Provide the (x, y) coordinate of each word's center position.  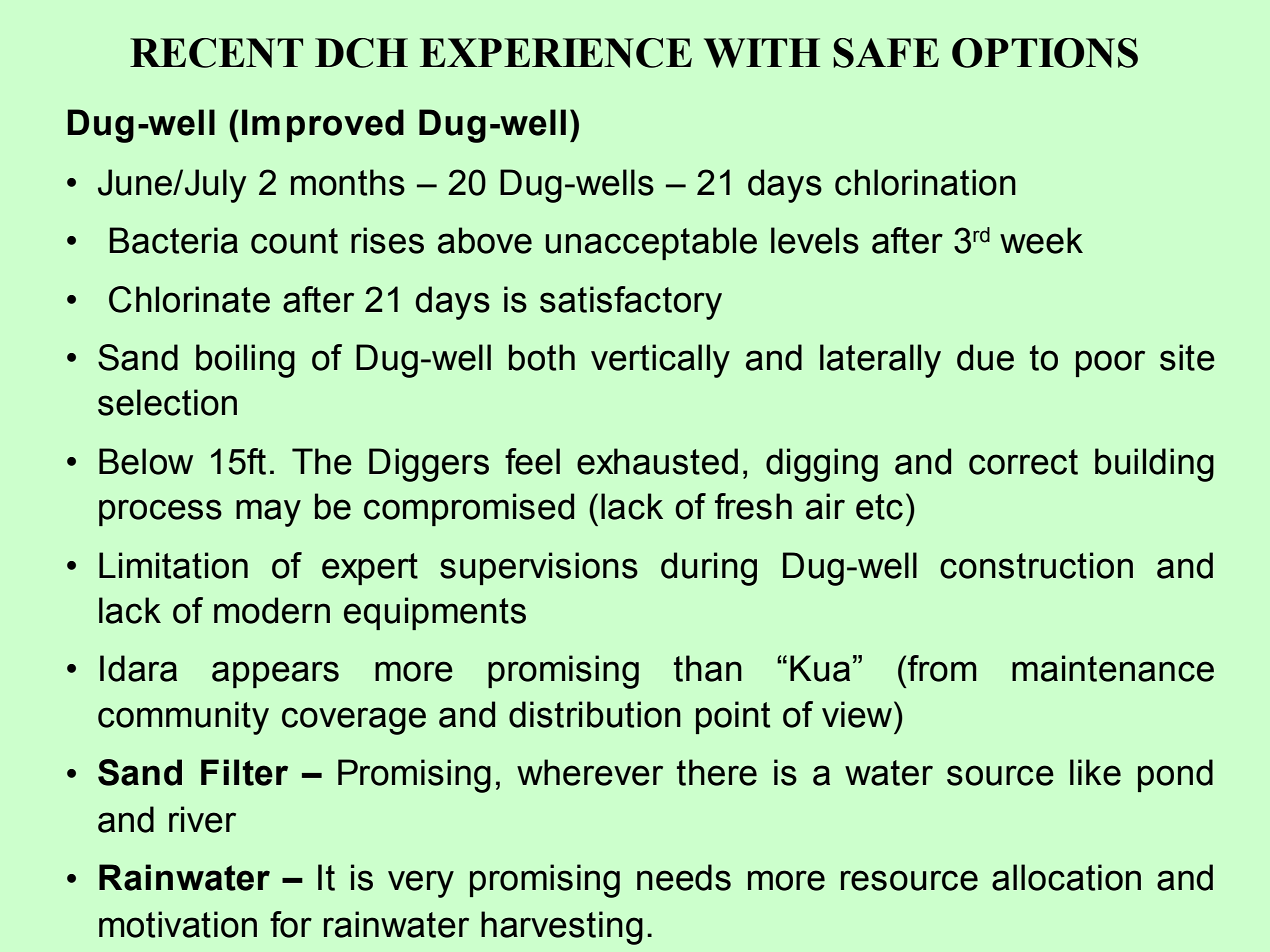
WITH (762, 53)
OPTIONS (1045, 53)
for (291, 924)
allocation (1066, 877)
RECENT (216, 53)
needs (684, 877)
